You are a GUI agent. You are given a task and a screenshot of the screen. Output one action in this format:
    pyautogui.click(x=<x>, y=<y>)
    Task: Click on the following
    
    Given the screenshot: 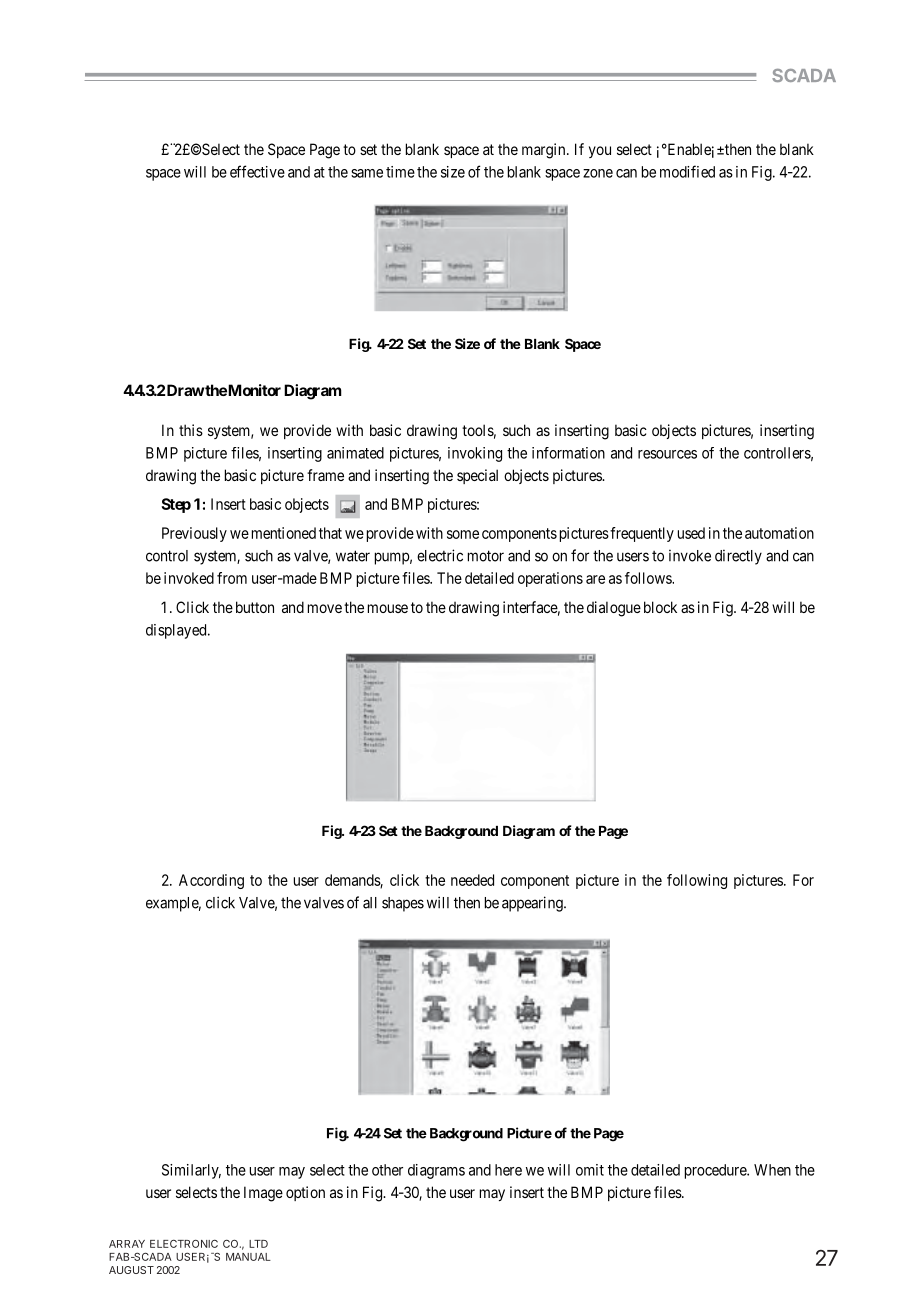 What is the action you would take?
    pyautogui.click(x=697, y=881)
